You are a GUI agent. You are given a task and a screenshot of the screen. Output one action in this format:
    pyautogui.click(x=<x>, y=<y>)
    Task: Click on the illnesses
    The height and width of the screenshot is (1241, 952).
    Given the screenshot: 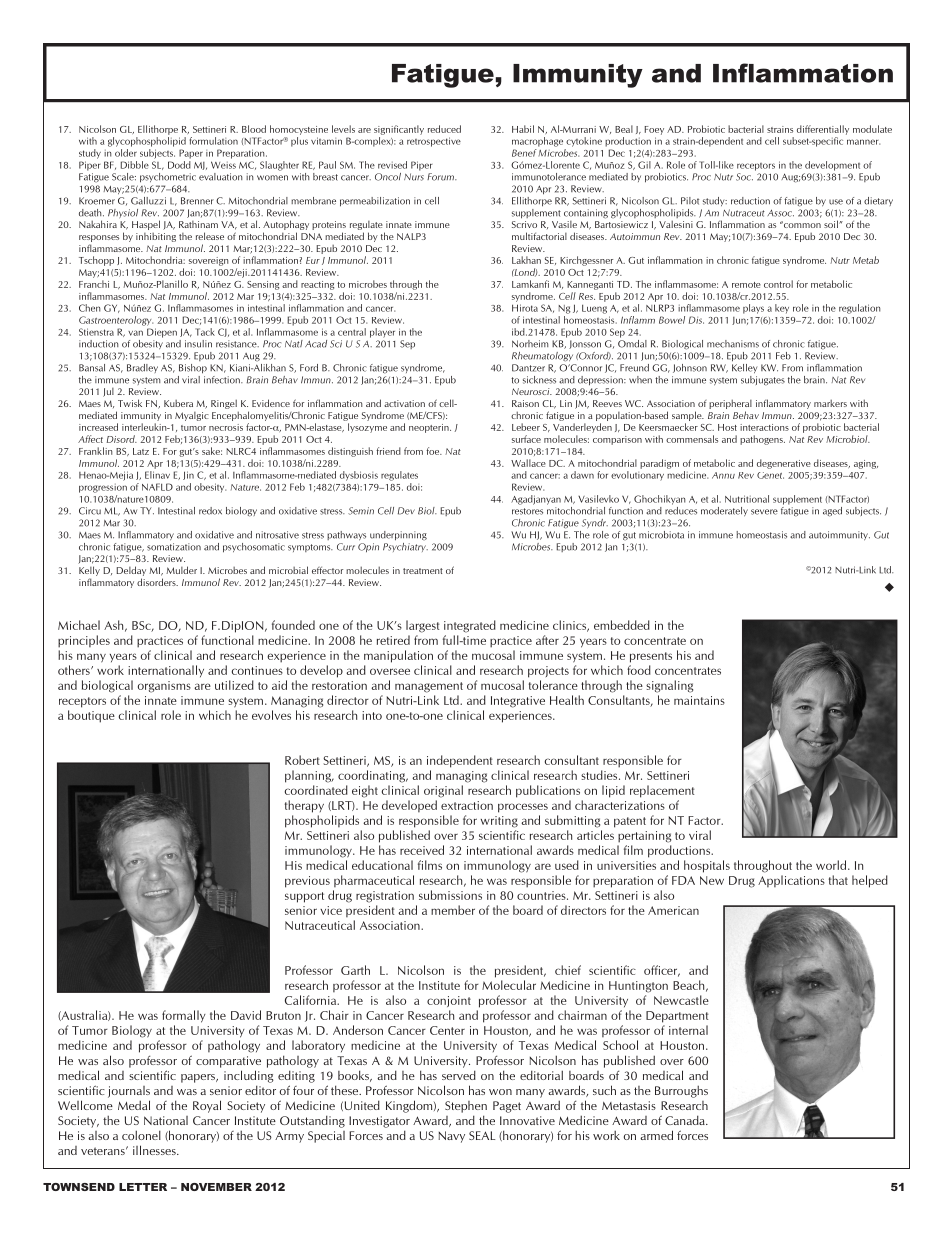 What is the action you would take?
    pyautogui.click(x=155, y=1150)
